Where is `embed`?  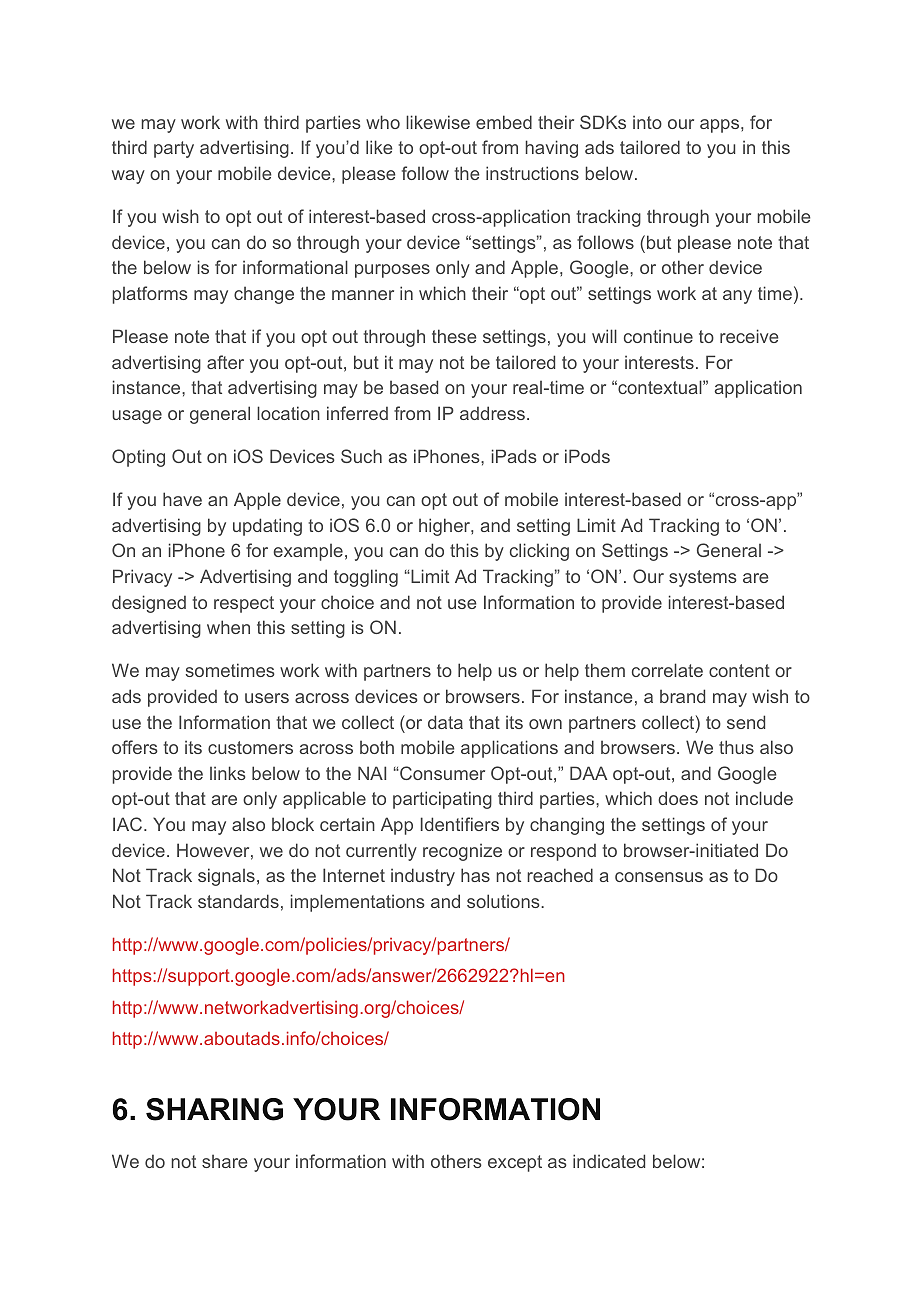 embed is located at coordinates (504, 122).
